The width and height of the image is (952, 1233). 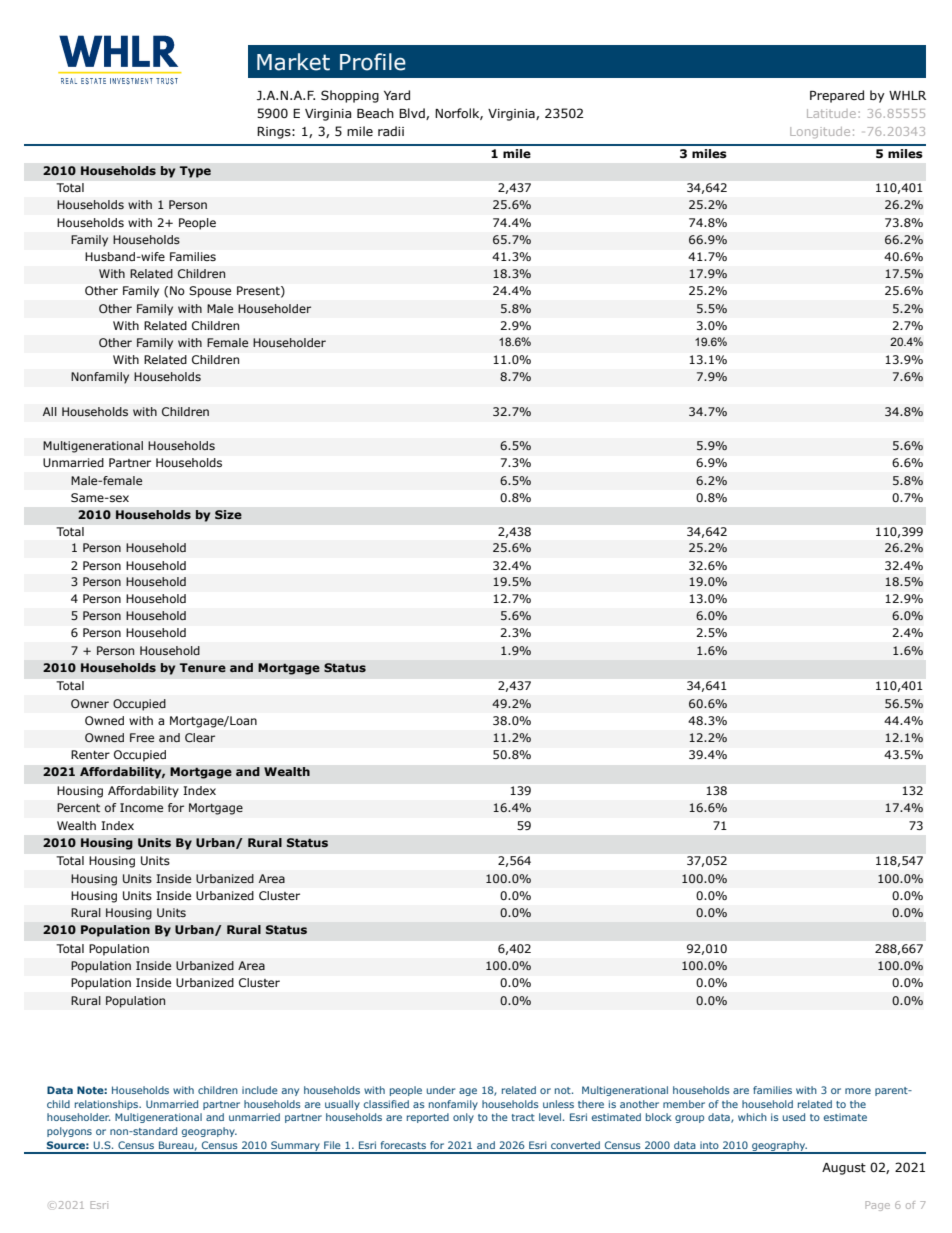 What do you see at coordinates (844, 1169) in the image?
I see `August` at bounding box center [844, 1169].
